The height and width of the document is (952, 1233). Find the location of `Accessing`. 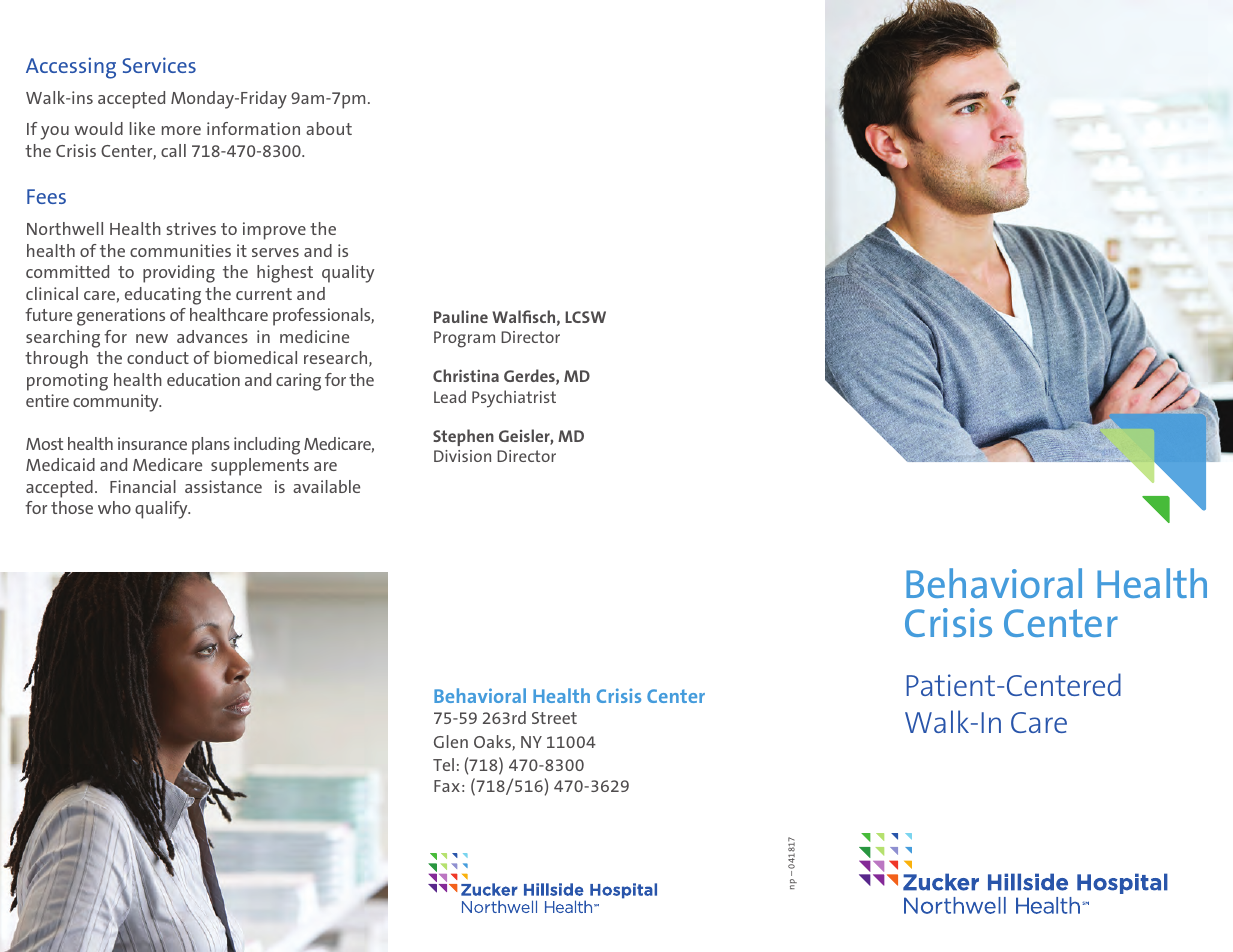

Accessing is located at coordinates (71, 68).
